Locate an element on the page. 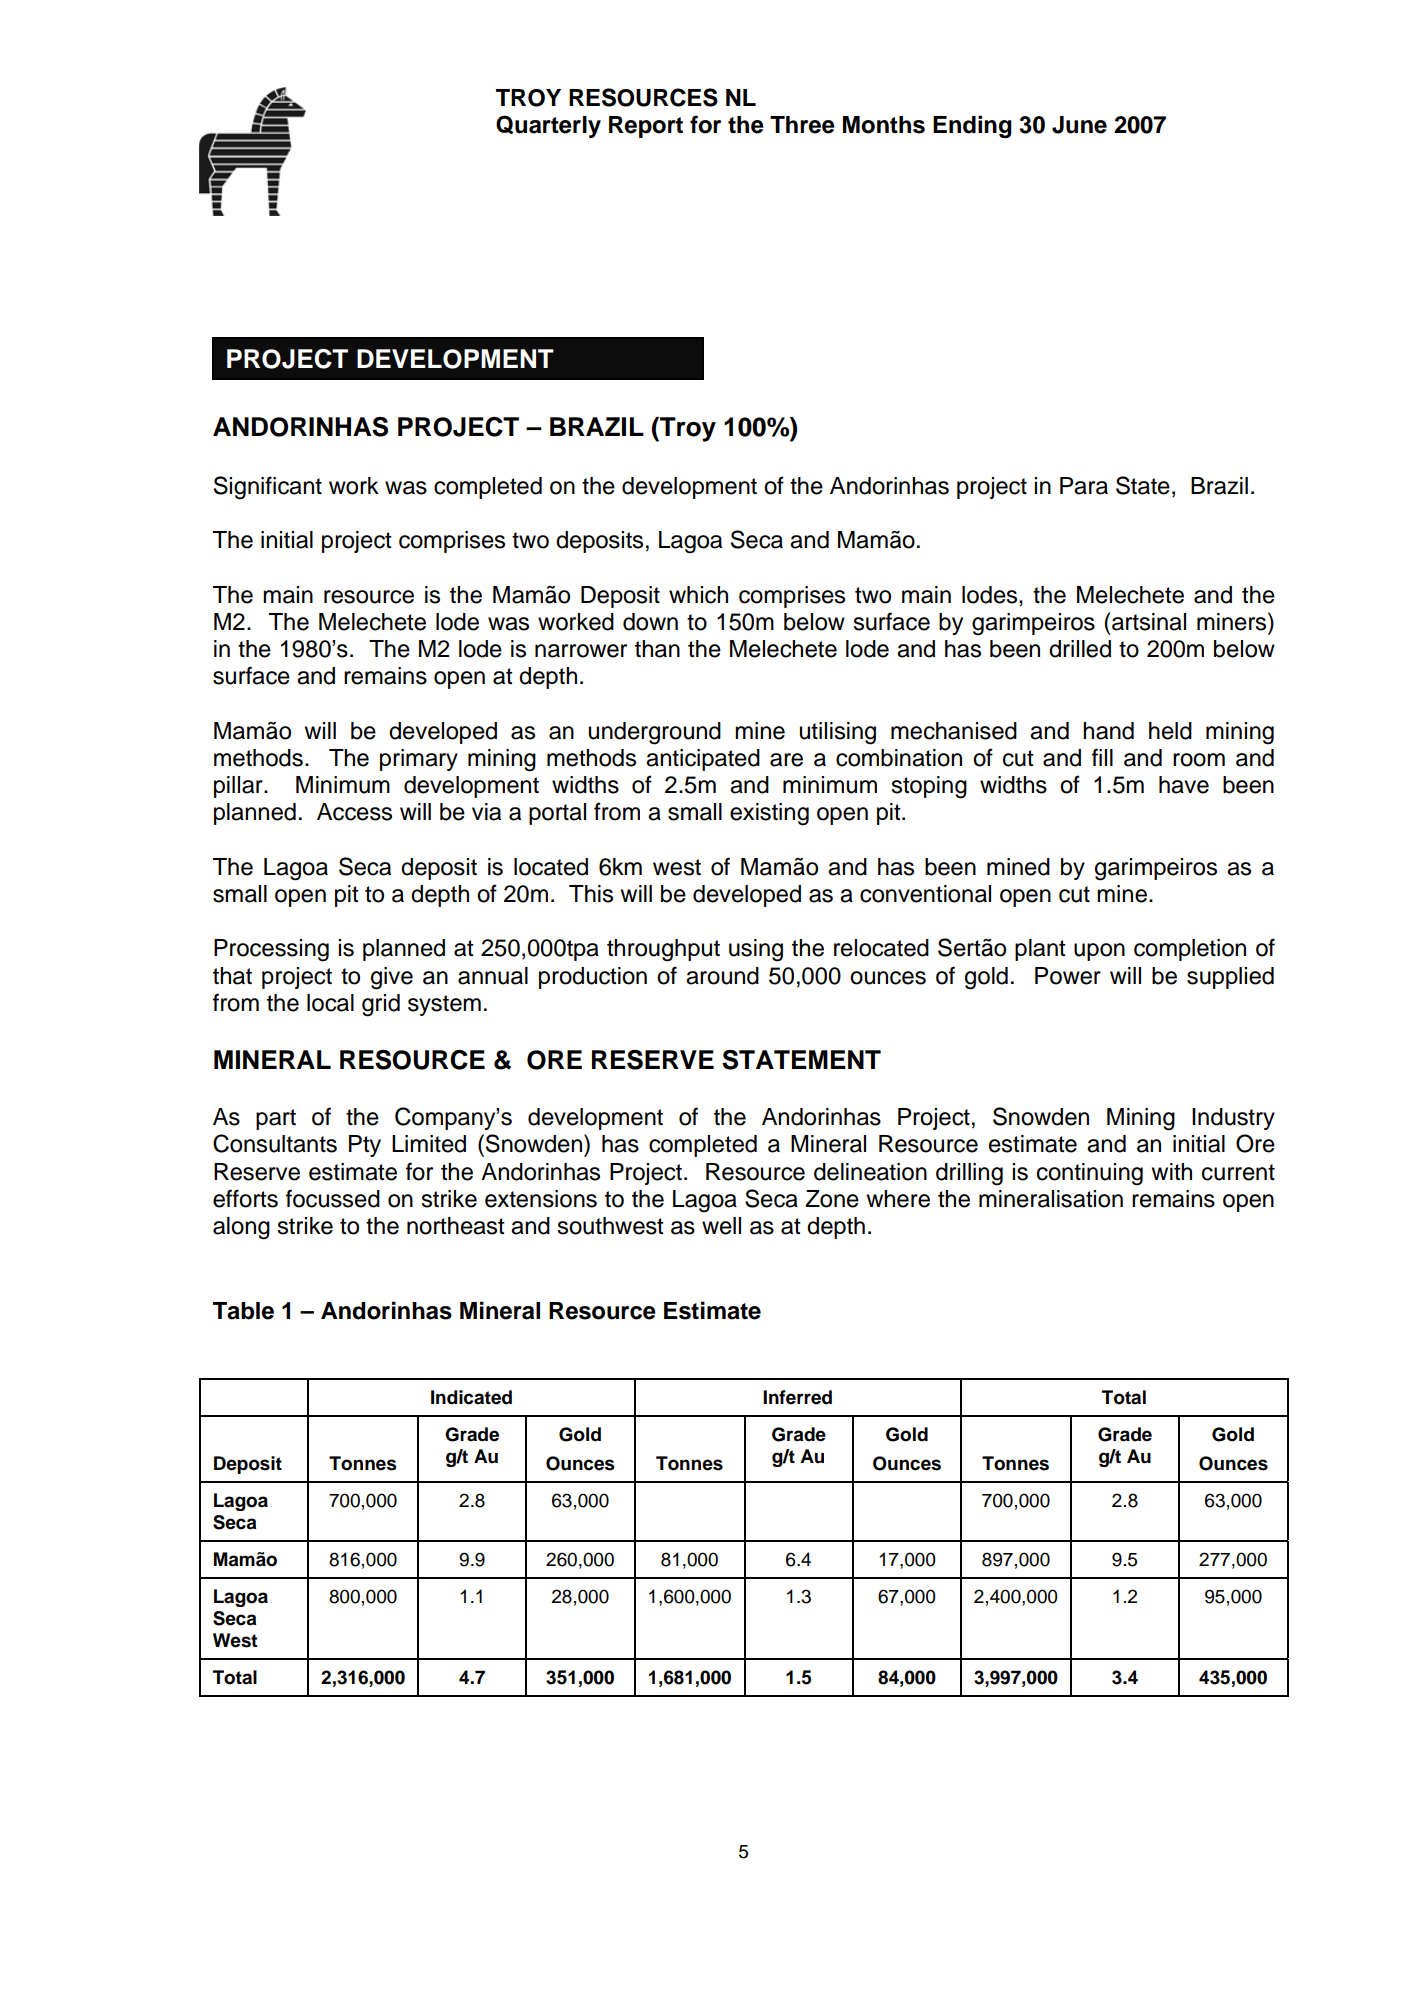  using is located at coordinates (756, 950).
